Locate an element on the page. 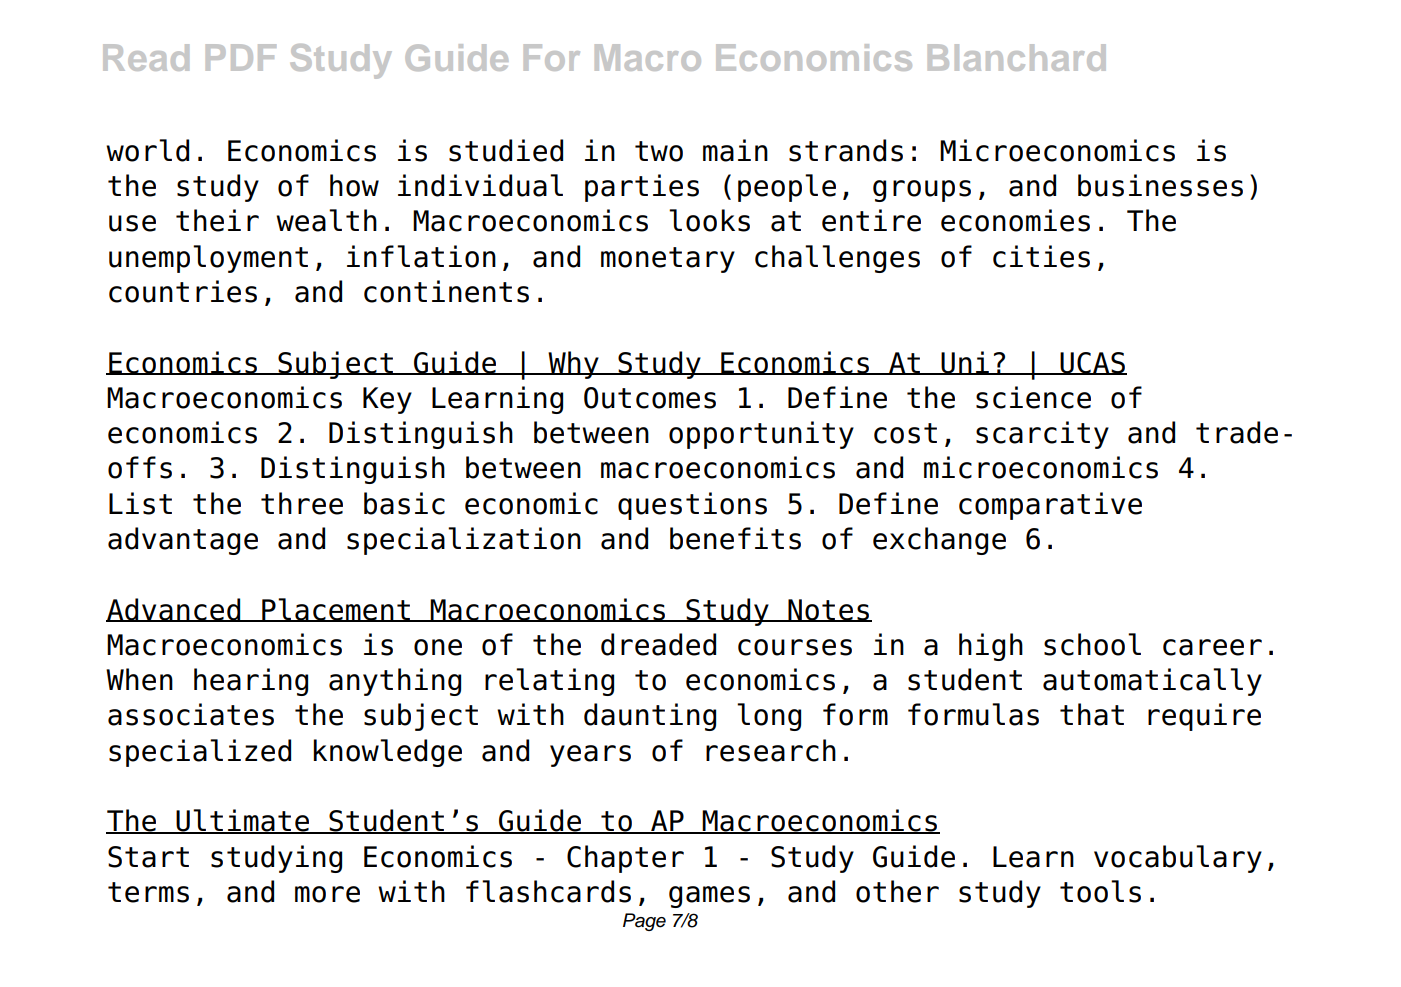  Blanchard is located at coordinates (1017, 57).
